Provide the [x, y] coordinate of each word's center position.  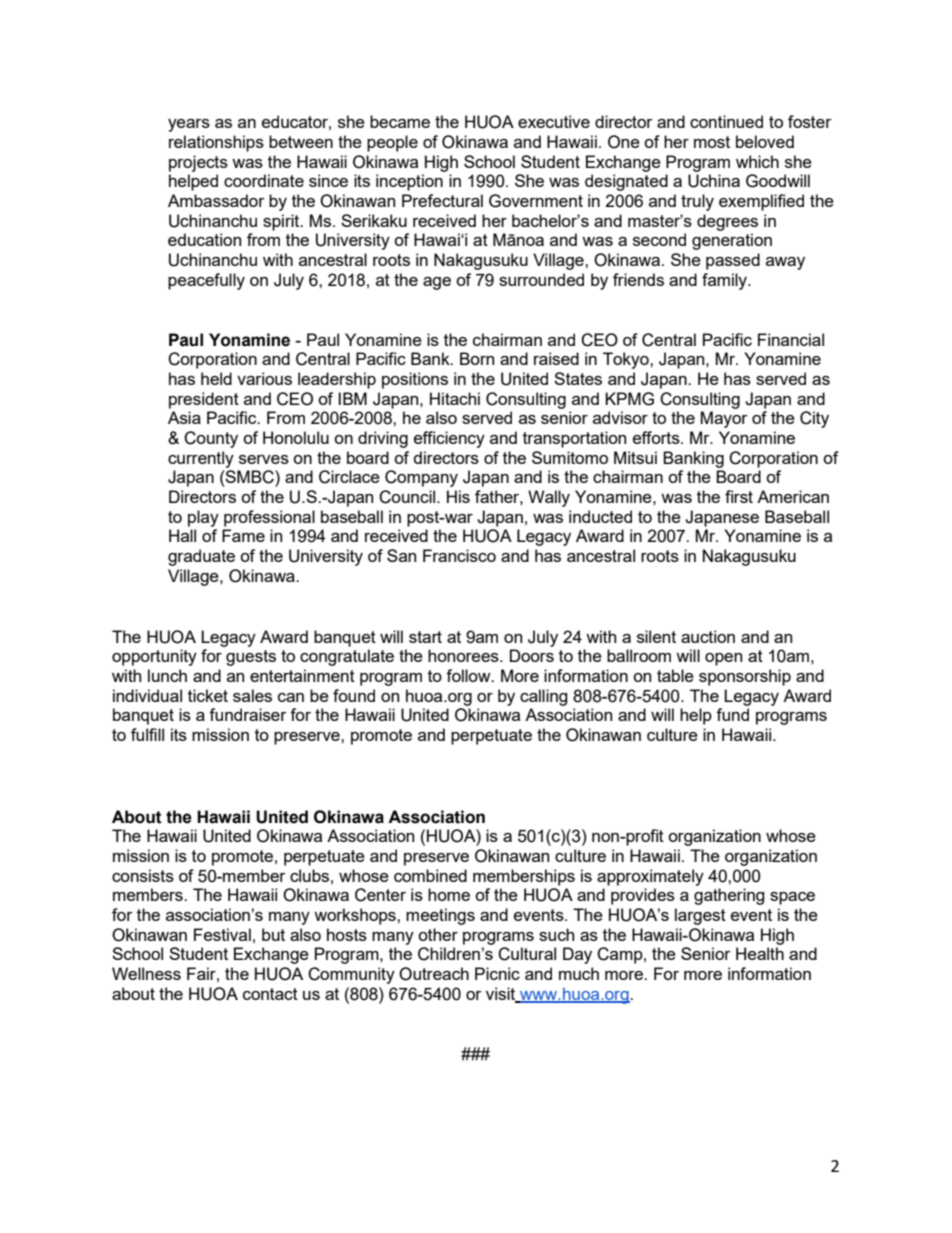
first [739, 496]
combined [430, 875]
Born [477, 358]
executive [554, 121]
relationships [216, 143]
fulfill [147, 734]
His [458, 496]
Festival [222, 934]
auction [708, 636]
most [712, 142]
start [425, 637]
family [725, 281]
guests [251, 658]
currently [201, 459]
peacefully [206, 281]
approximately [650, 877]
